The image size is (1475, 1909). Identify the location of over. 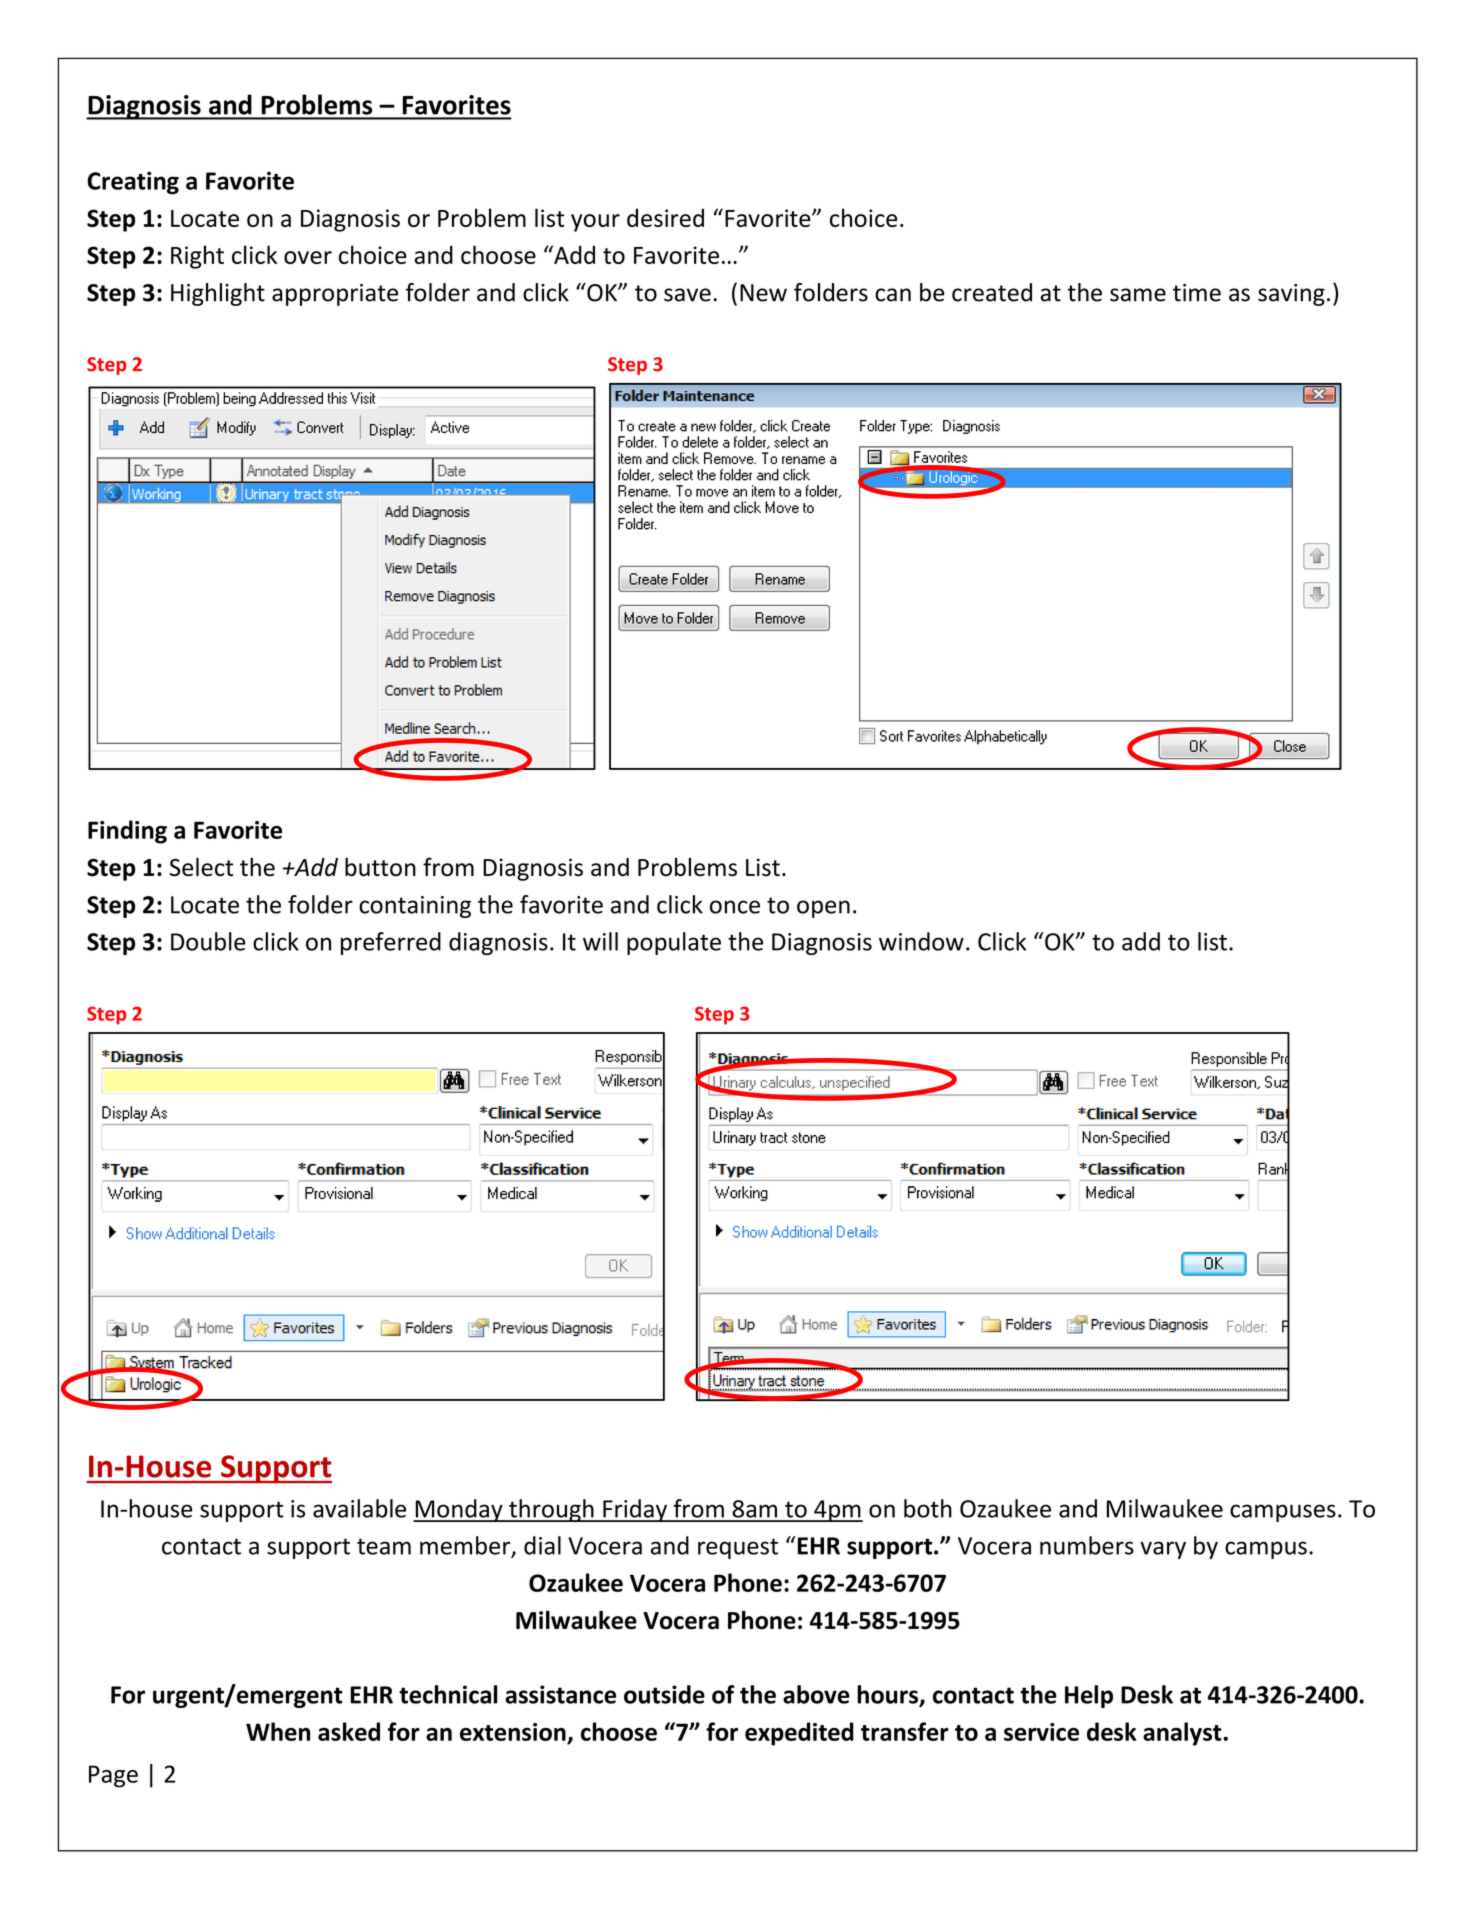
(308, 257).
